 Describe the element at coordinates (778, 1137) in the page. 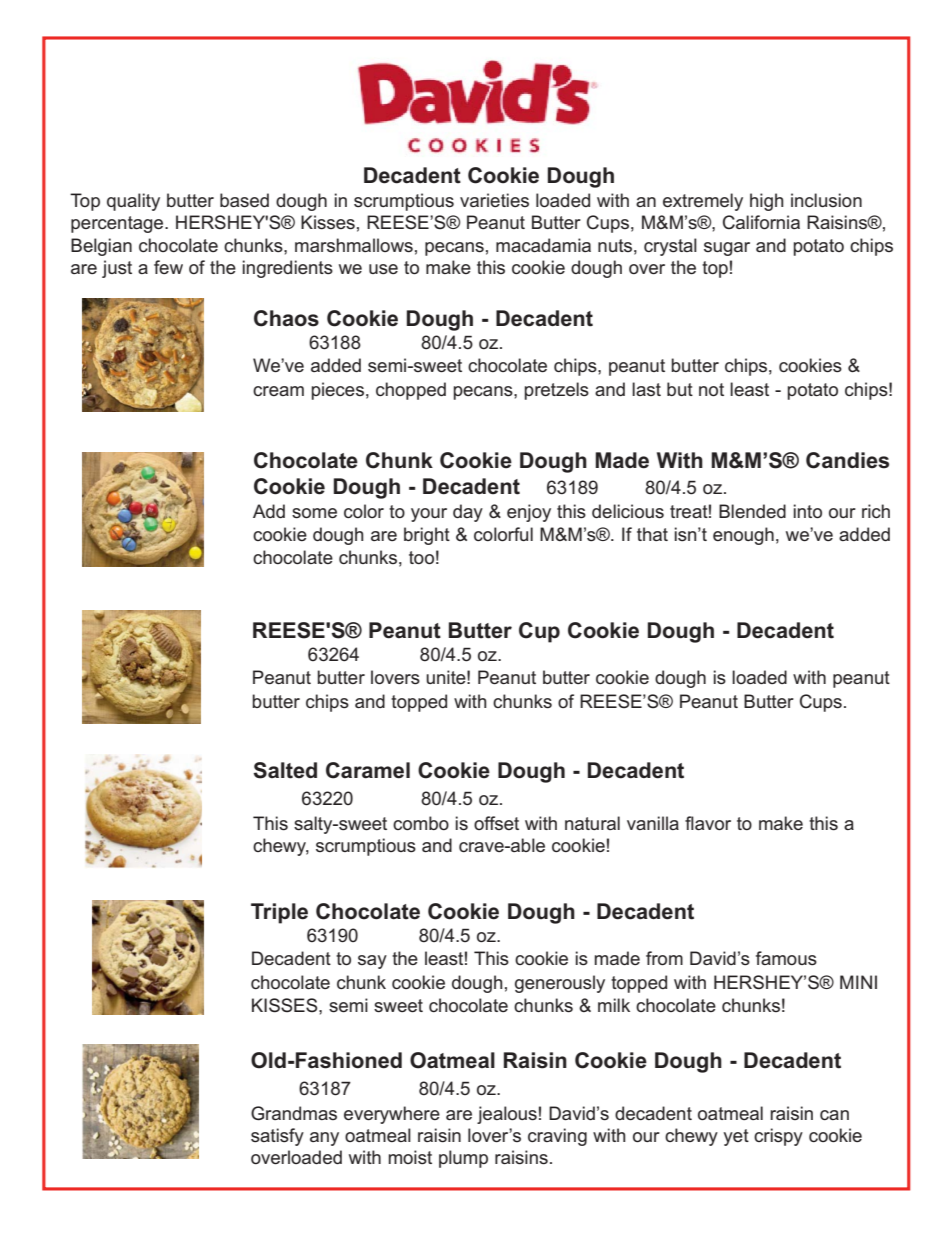

I see `crispy` at that location.
